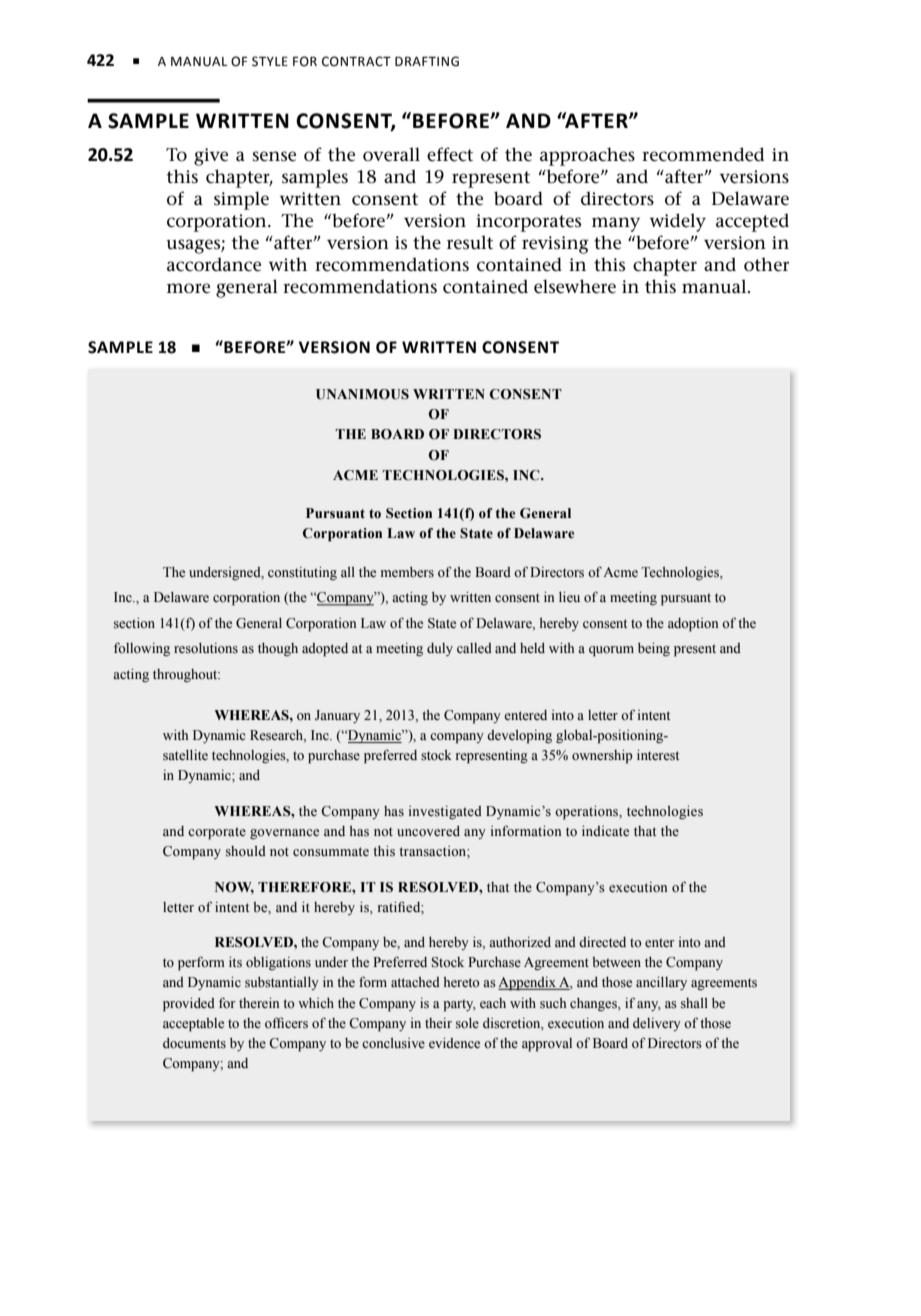  What do you see at coordinates (270, 61) in the screenshot?
I see `STYLE` at bounding box center [270, 61].
